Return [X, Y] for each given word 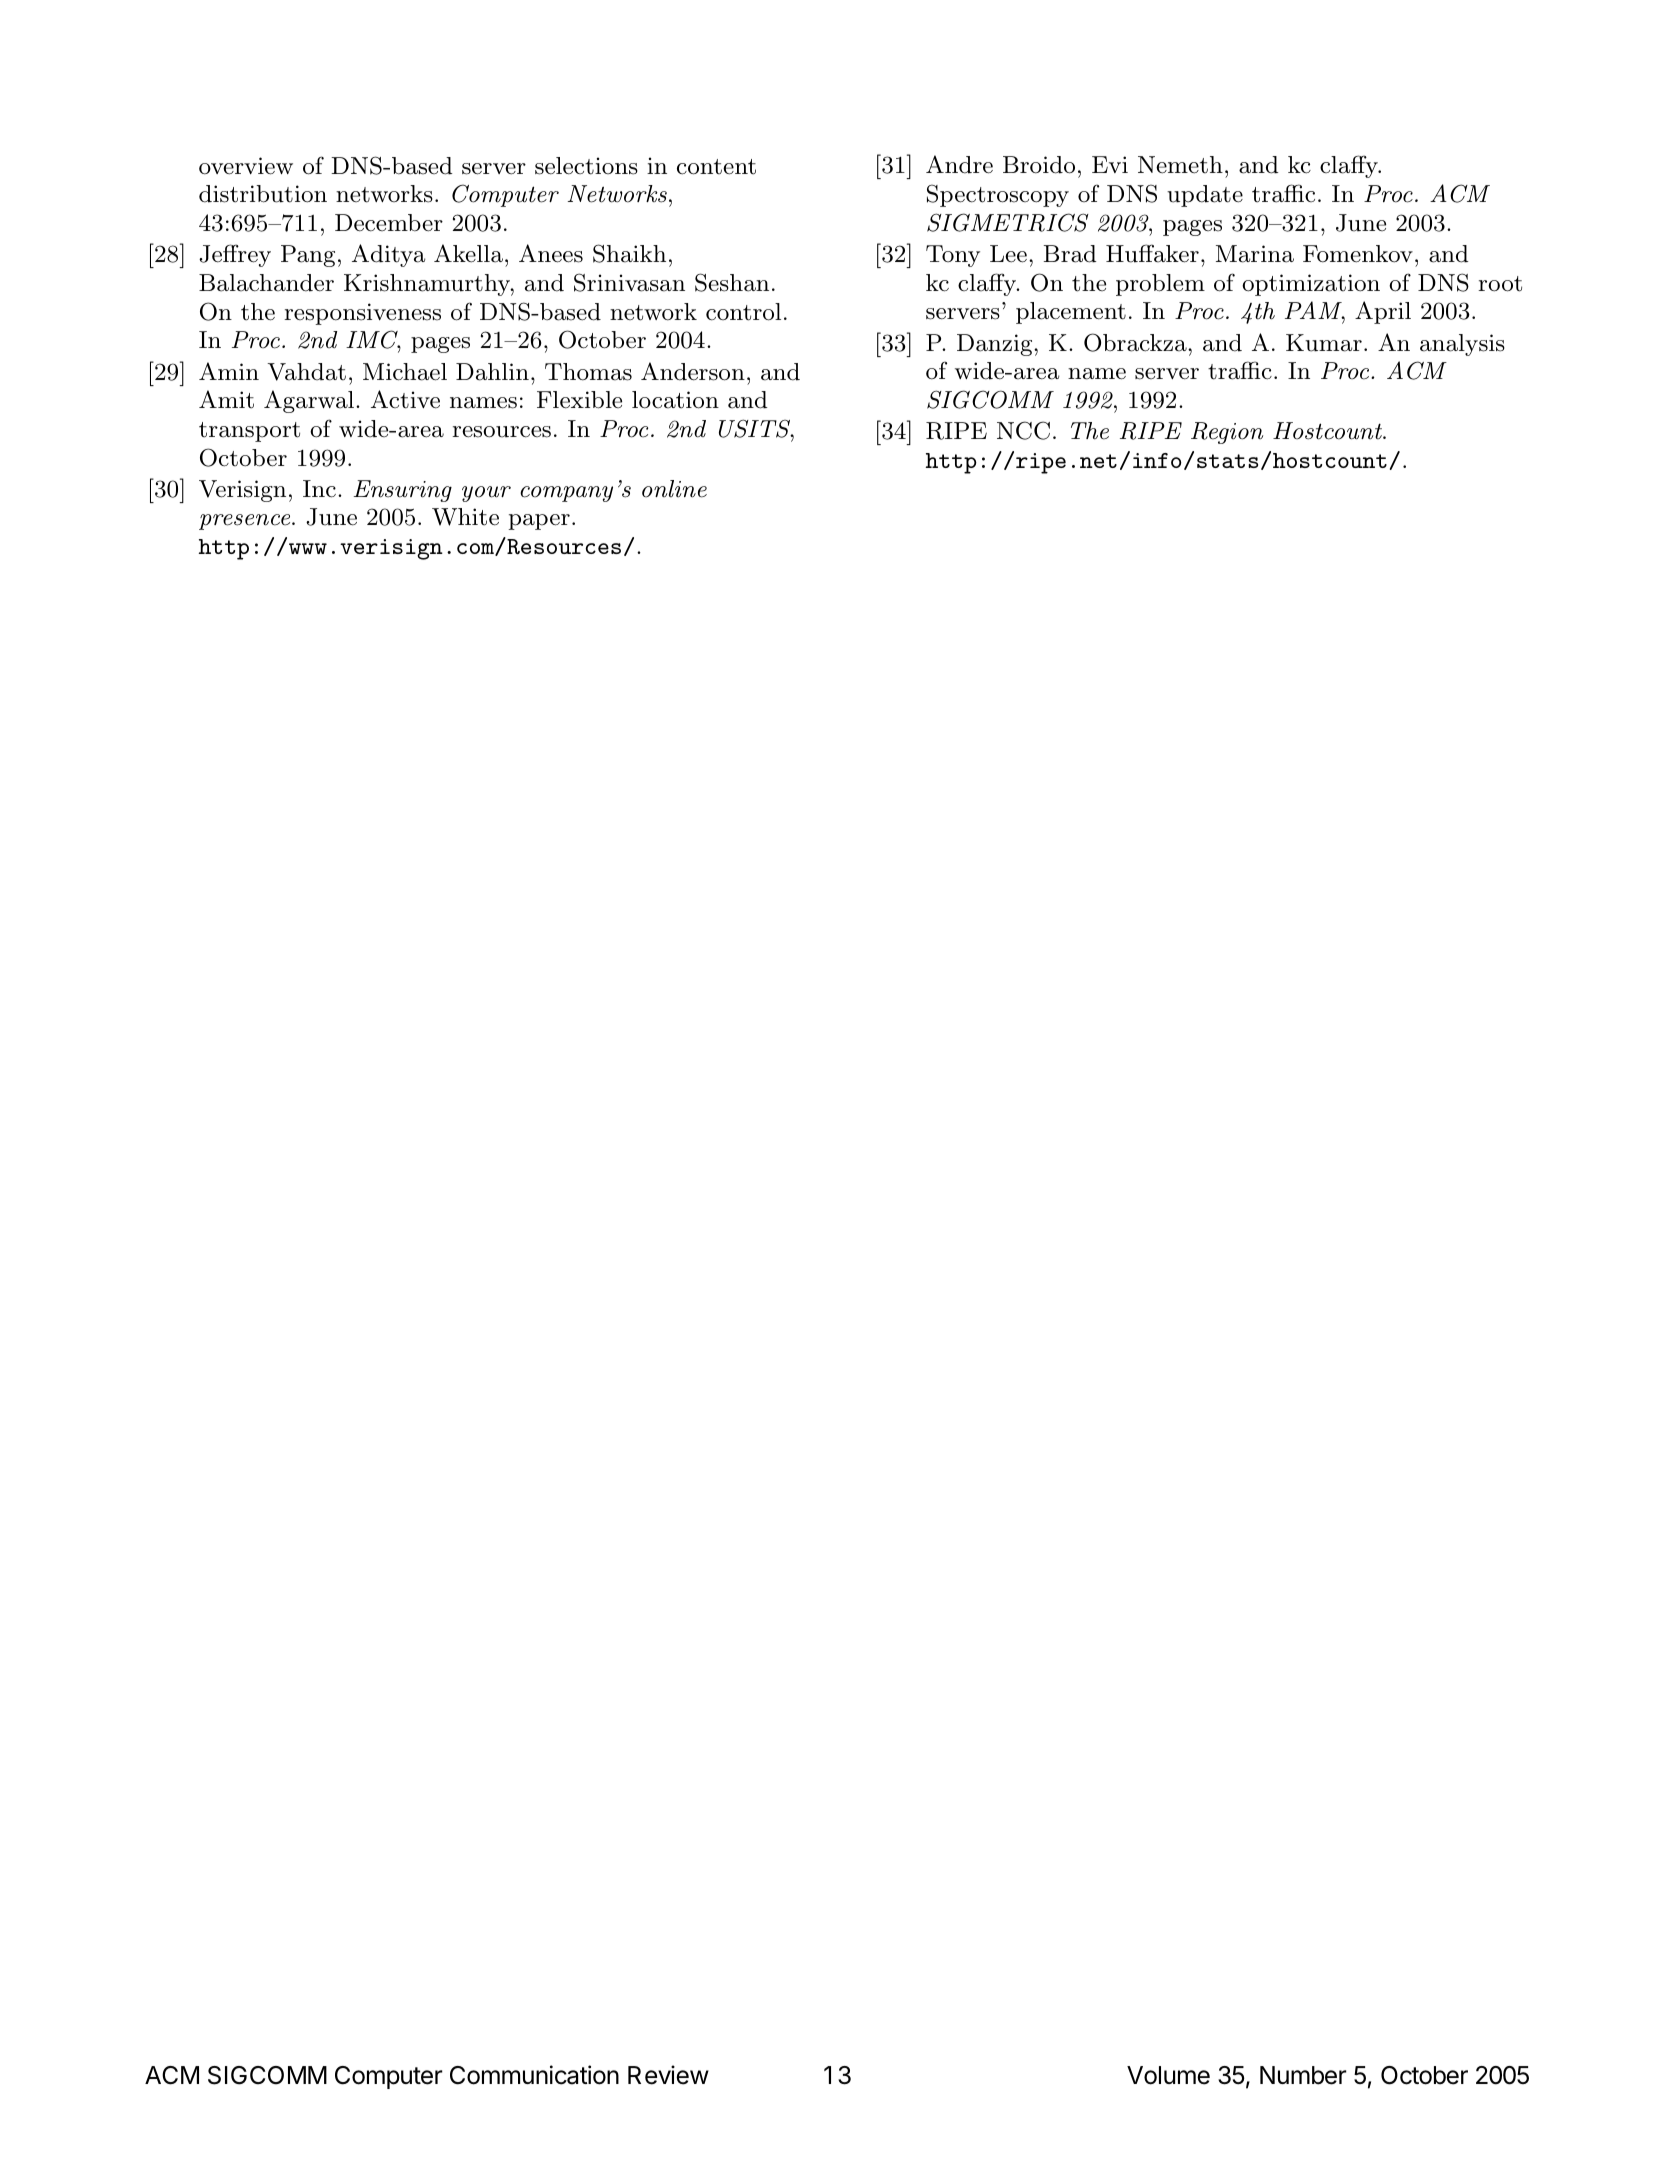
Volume [1168, 2075]
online [674, 489]
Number [1303, 2075]
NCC [1023, 430]
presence [246, 522]
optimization [1311, 285]
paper [539, 522]
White [465, 517]
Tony [953, 256]
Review [668, 2075]
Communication [534, 2075]
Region [1227, 433]
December [389, 223]
